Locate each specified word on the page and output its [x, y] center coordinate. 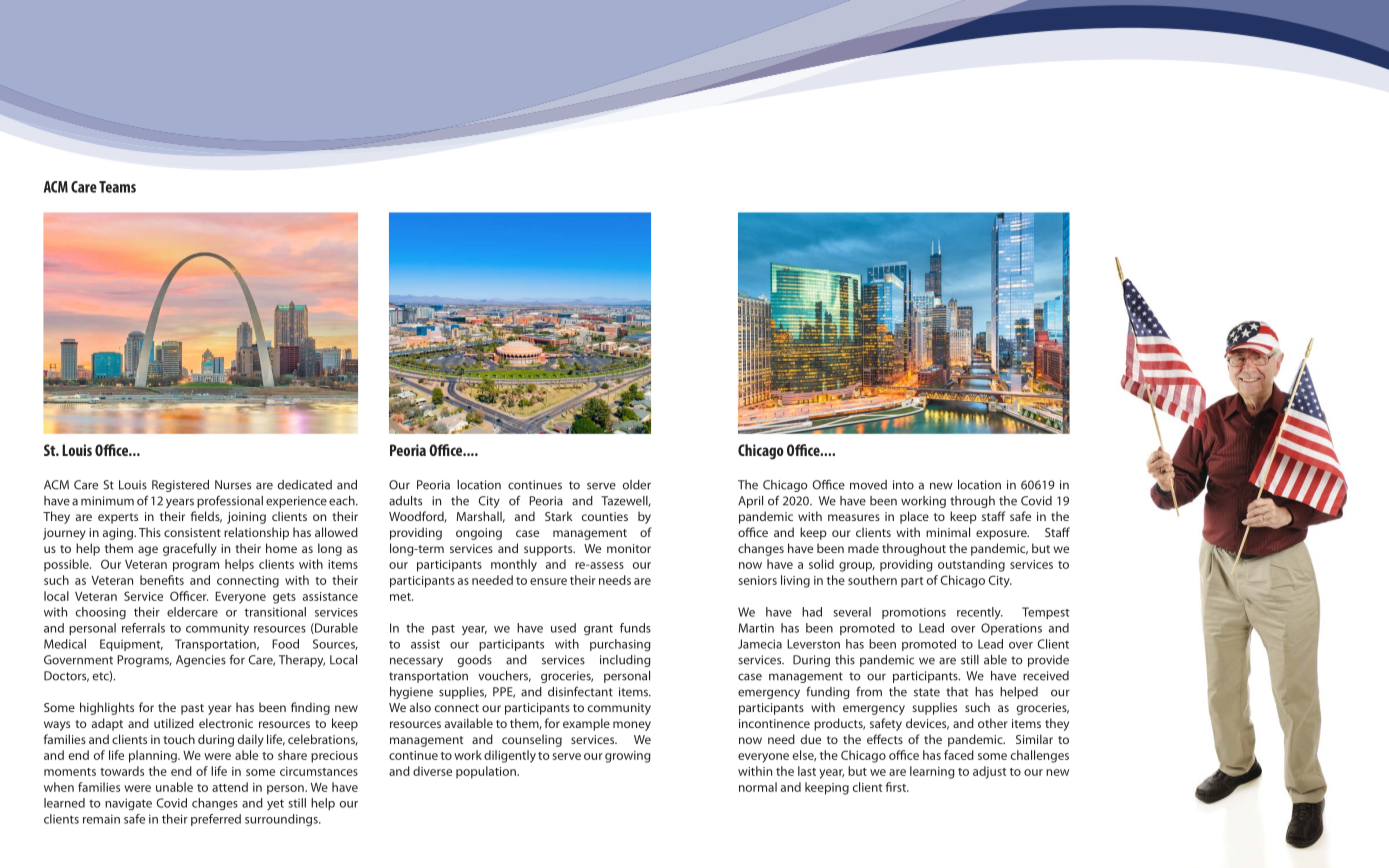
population [487, 772]
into [903, 485]
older [637, 485]
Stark [559, 516]
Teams [117, 187]
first [897, 787]
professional [230, 501]
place [914, 517]
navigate [128, 804]
